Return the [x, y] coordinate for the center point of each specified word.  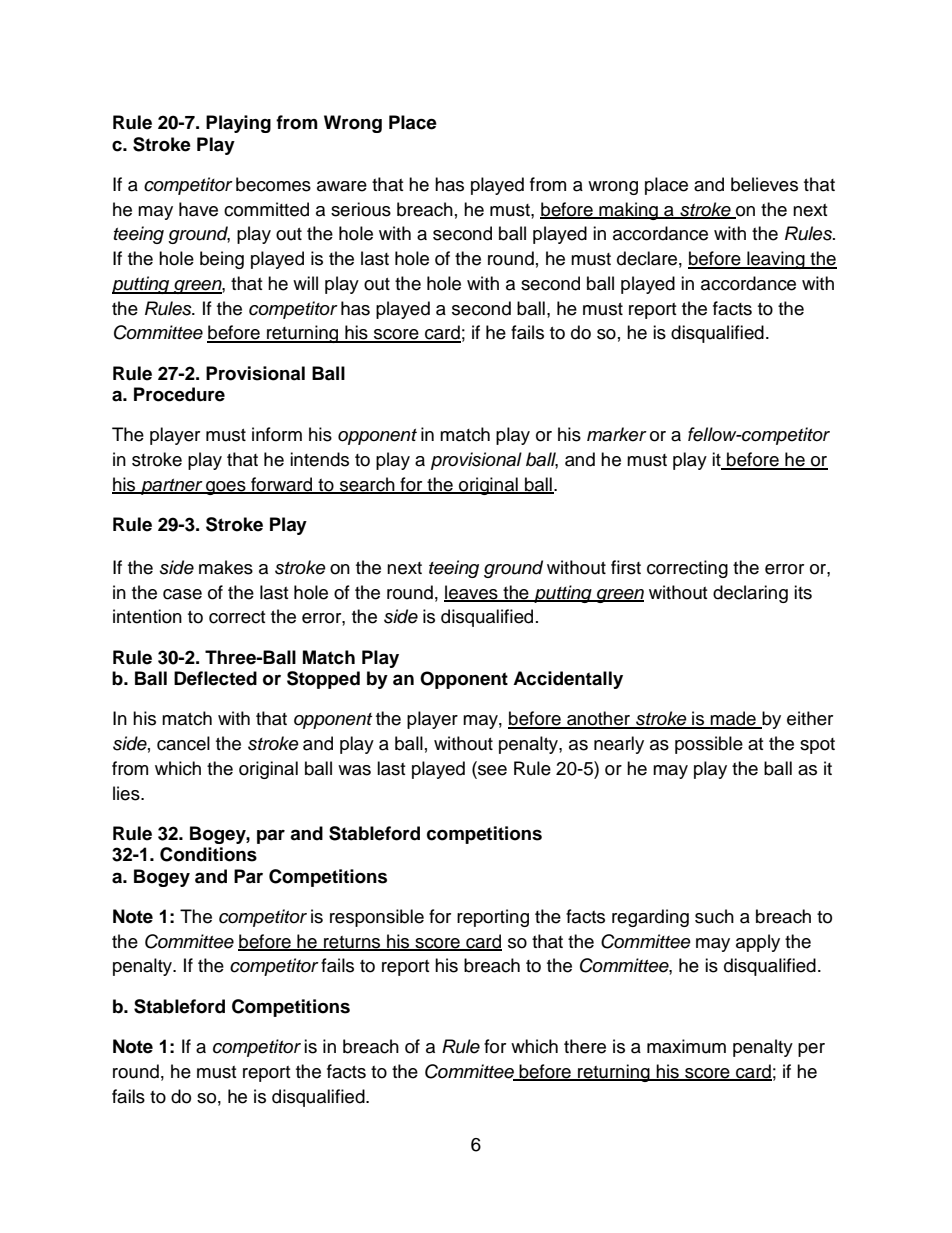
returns [352, 943]
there [585, 1046]
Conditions [208, 854]
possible [709, 745]
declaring [750, 594]
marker [617, 434]
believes [764, 184]
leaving [776, 260]
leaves [472, 593]
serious [361, 209]
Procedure [179, 394]
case [182, 594]
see [491, 770]
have [198, 209]
